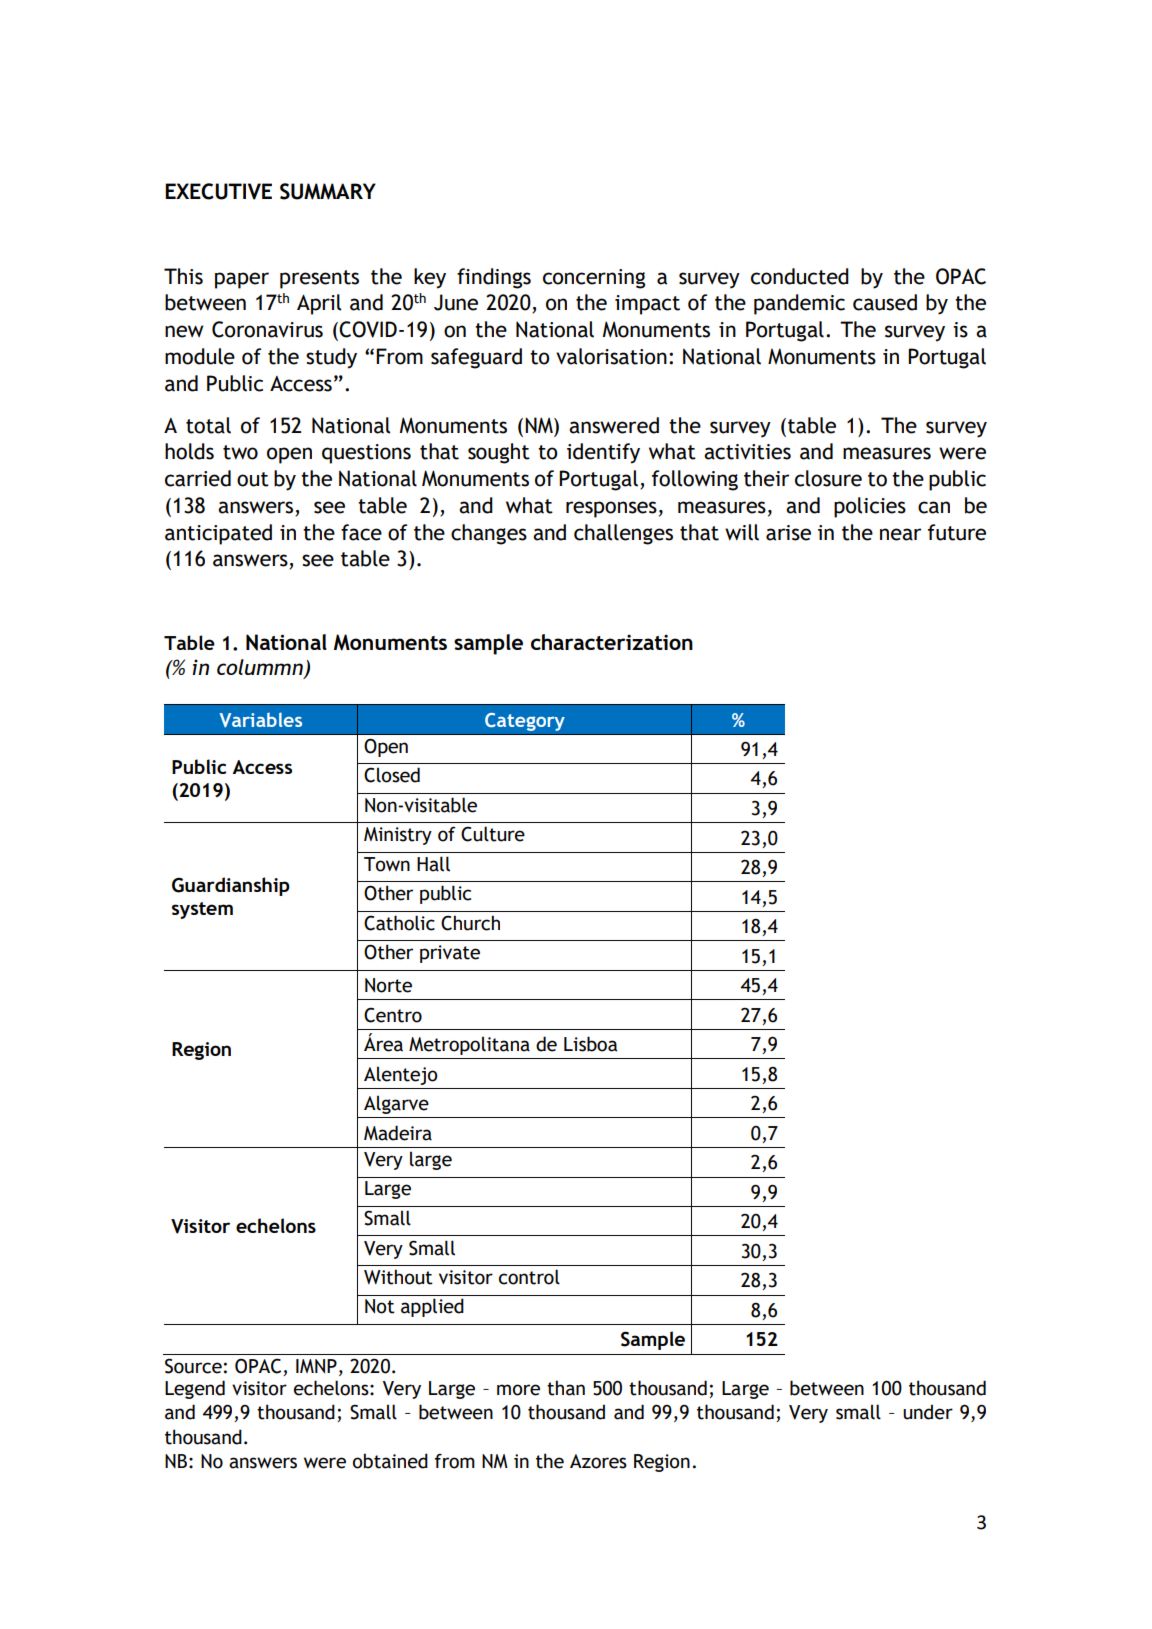 The height and width of the page is (1629, 1152). Describe the element at coordinates (566, 1388) in the page. I see `than` at that location.
